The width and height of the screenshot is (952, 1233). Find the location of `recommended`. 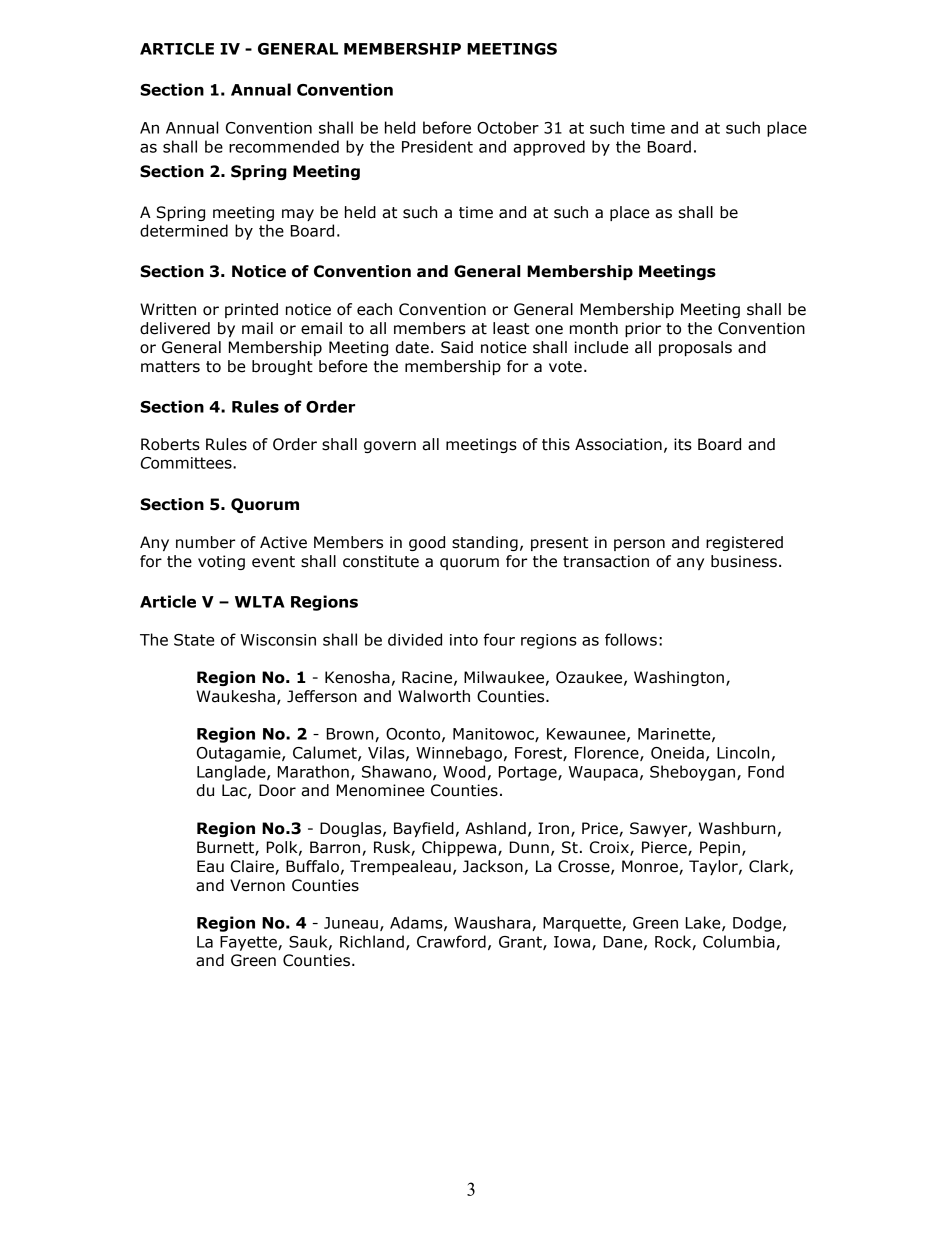

recommended is located at coordinates (284, 146).
